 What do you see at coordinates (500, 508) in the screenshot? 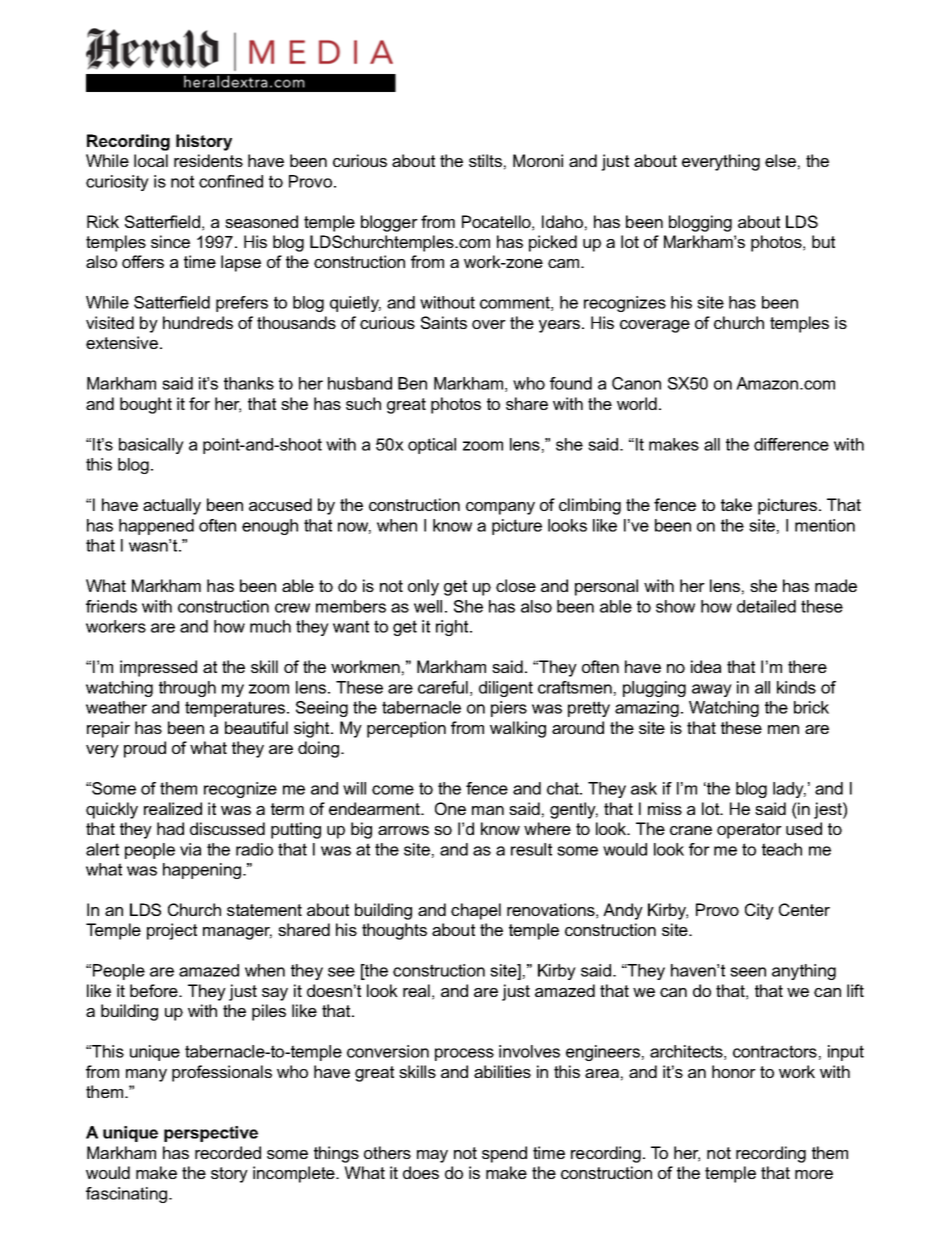
I see `company` at bounding box center [500, 508].
